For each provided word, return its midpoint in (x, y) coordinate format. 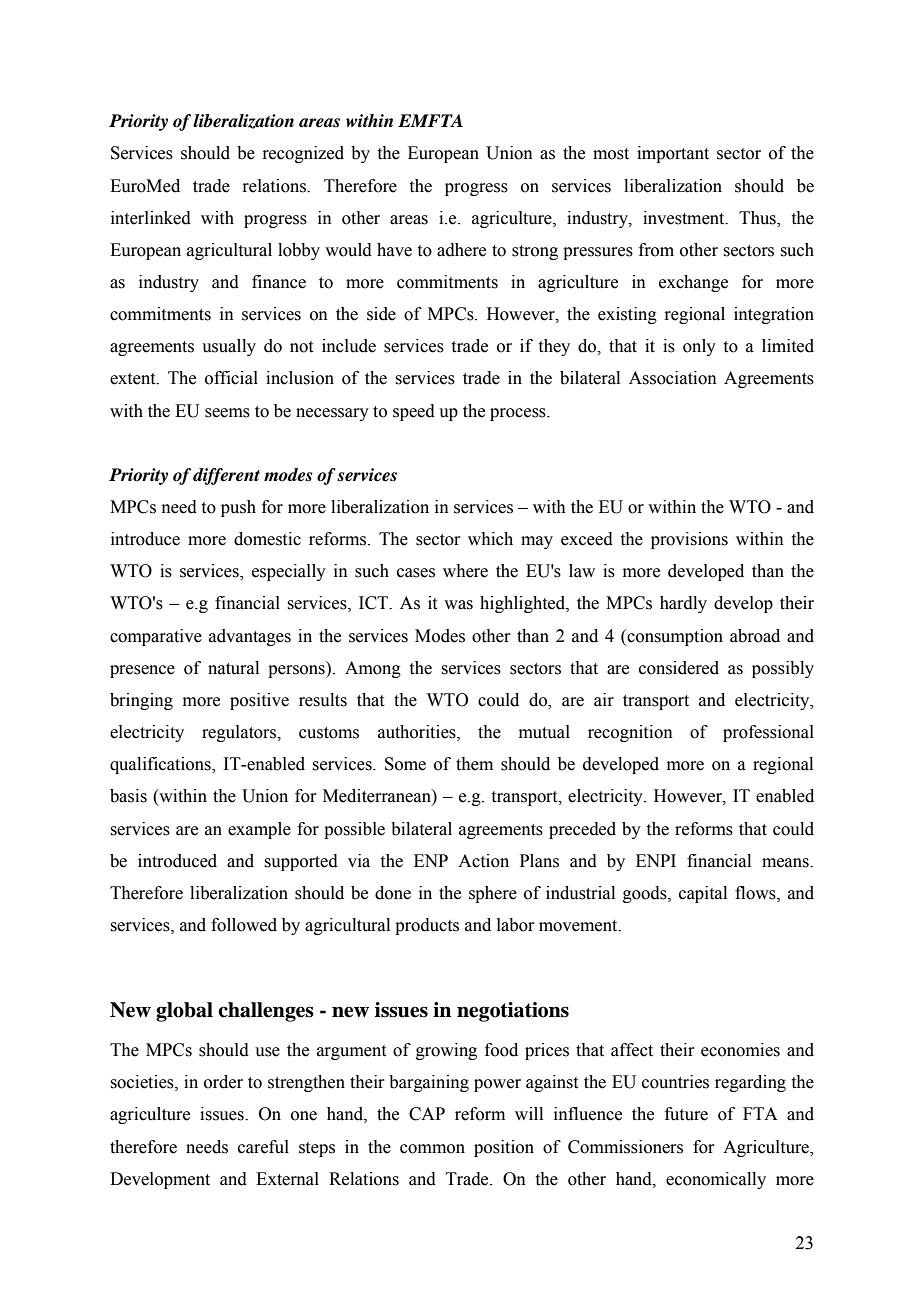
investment (685, 218)
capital (703, 894)
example (259, 830)
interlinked (151, 218)
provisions (689, 540)
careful (263, 1147)
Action (483, 861)
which (490, 539)
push (238, 508)
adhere (461, 250)
